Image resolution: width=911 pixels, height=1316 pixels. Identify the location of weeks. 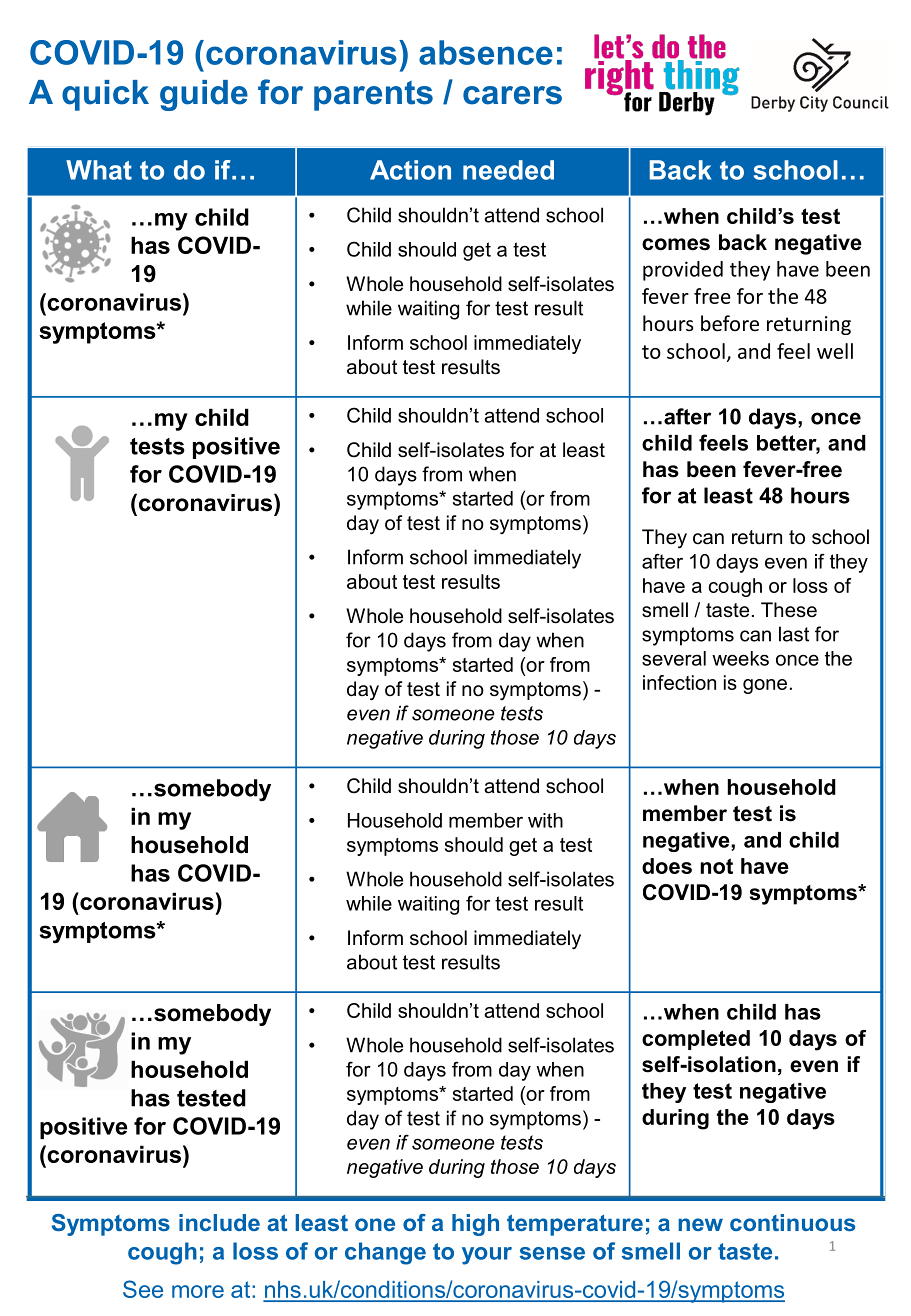
(740, 658).
